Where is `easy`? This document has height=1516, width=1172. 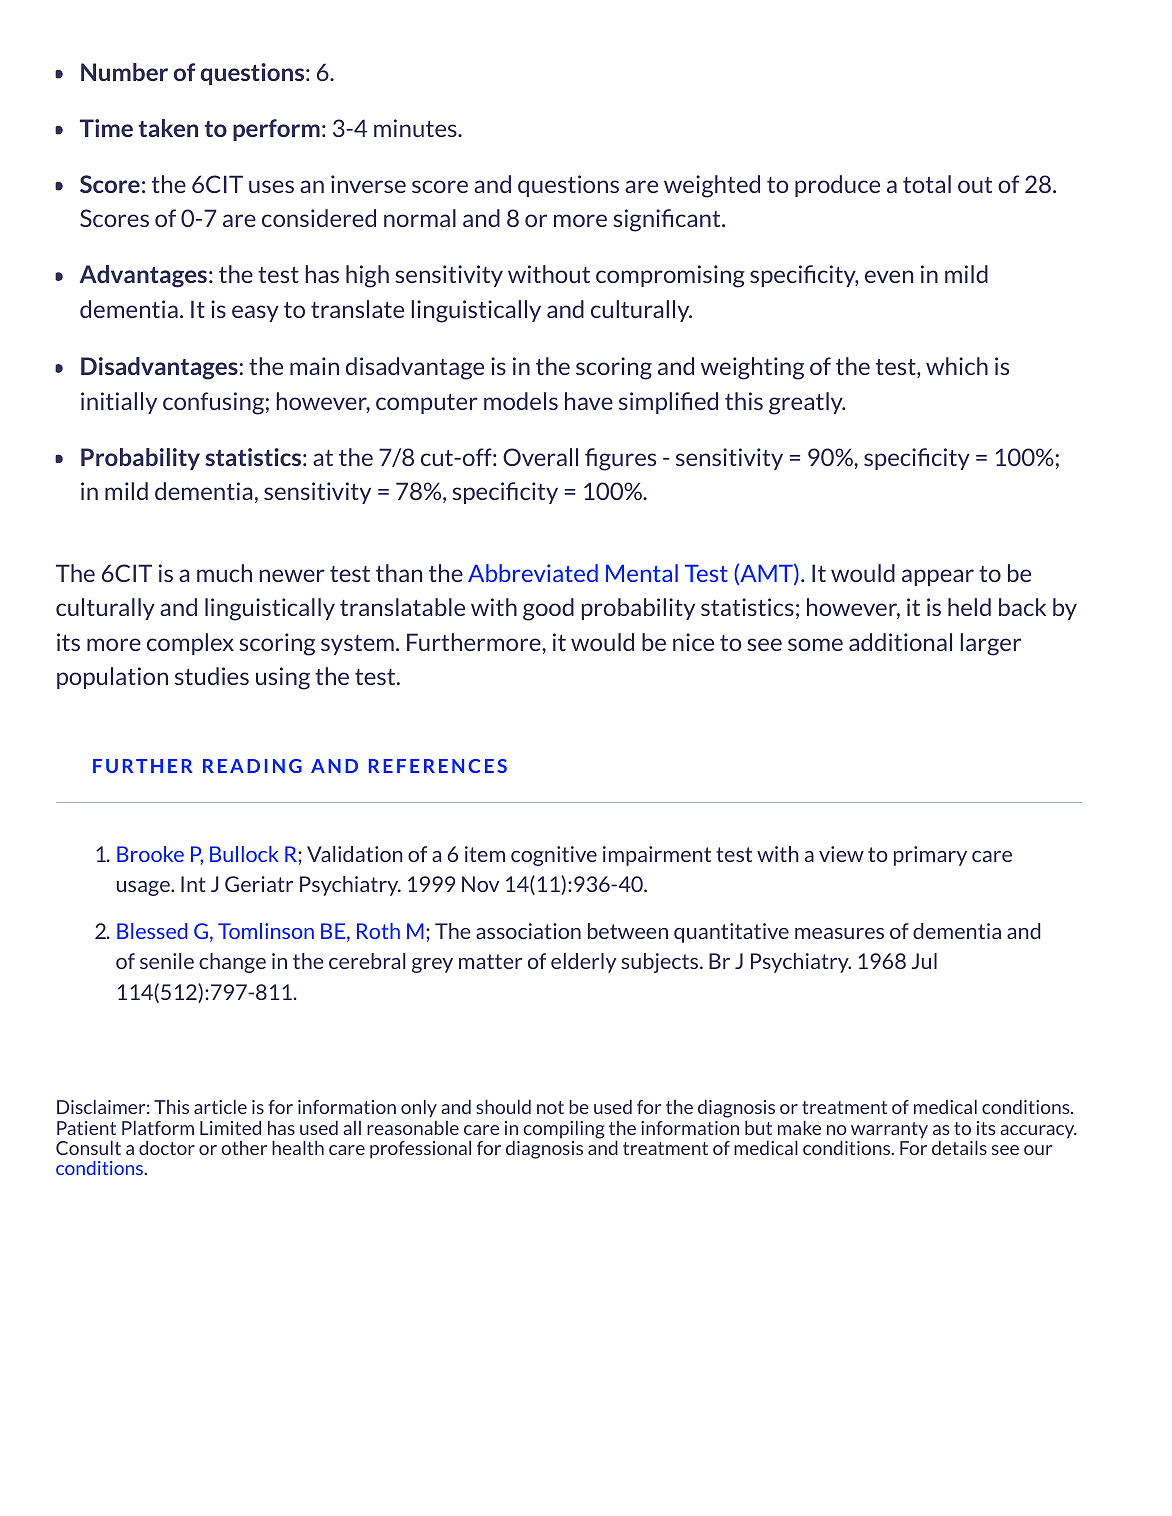 easy is located at coordinates (255, 313).
